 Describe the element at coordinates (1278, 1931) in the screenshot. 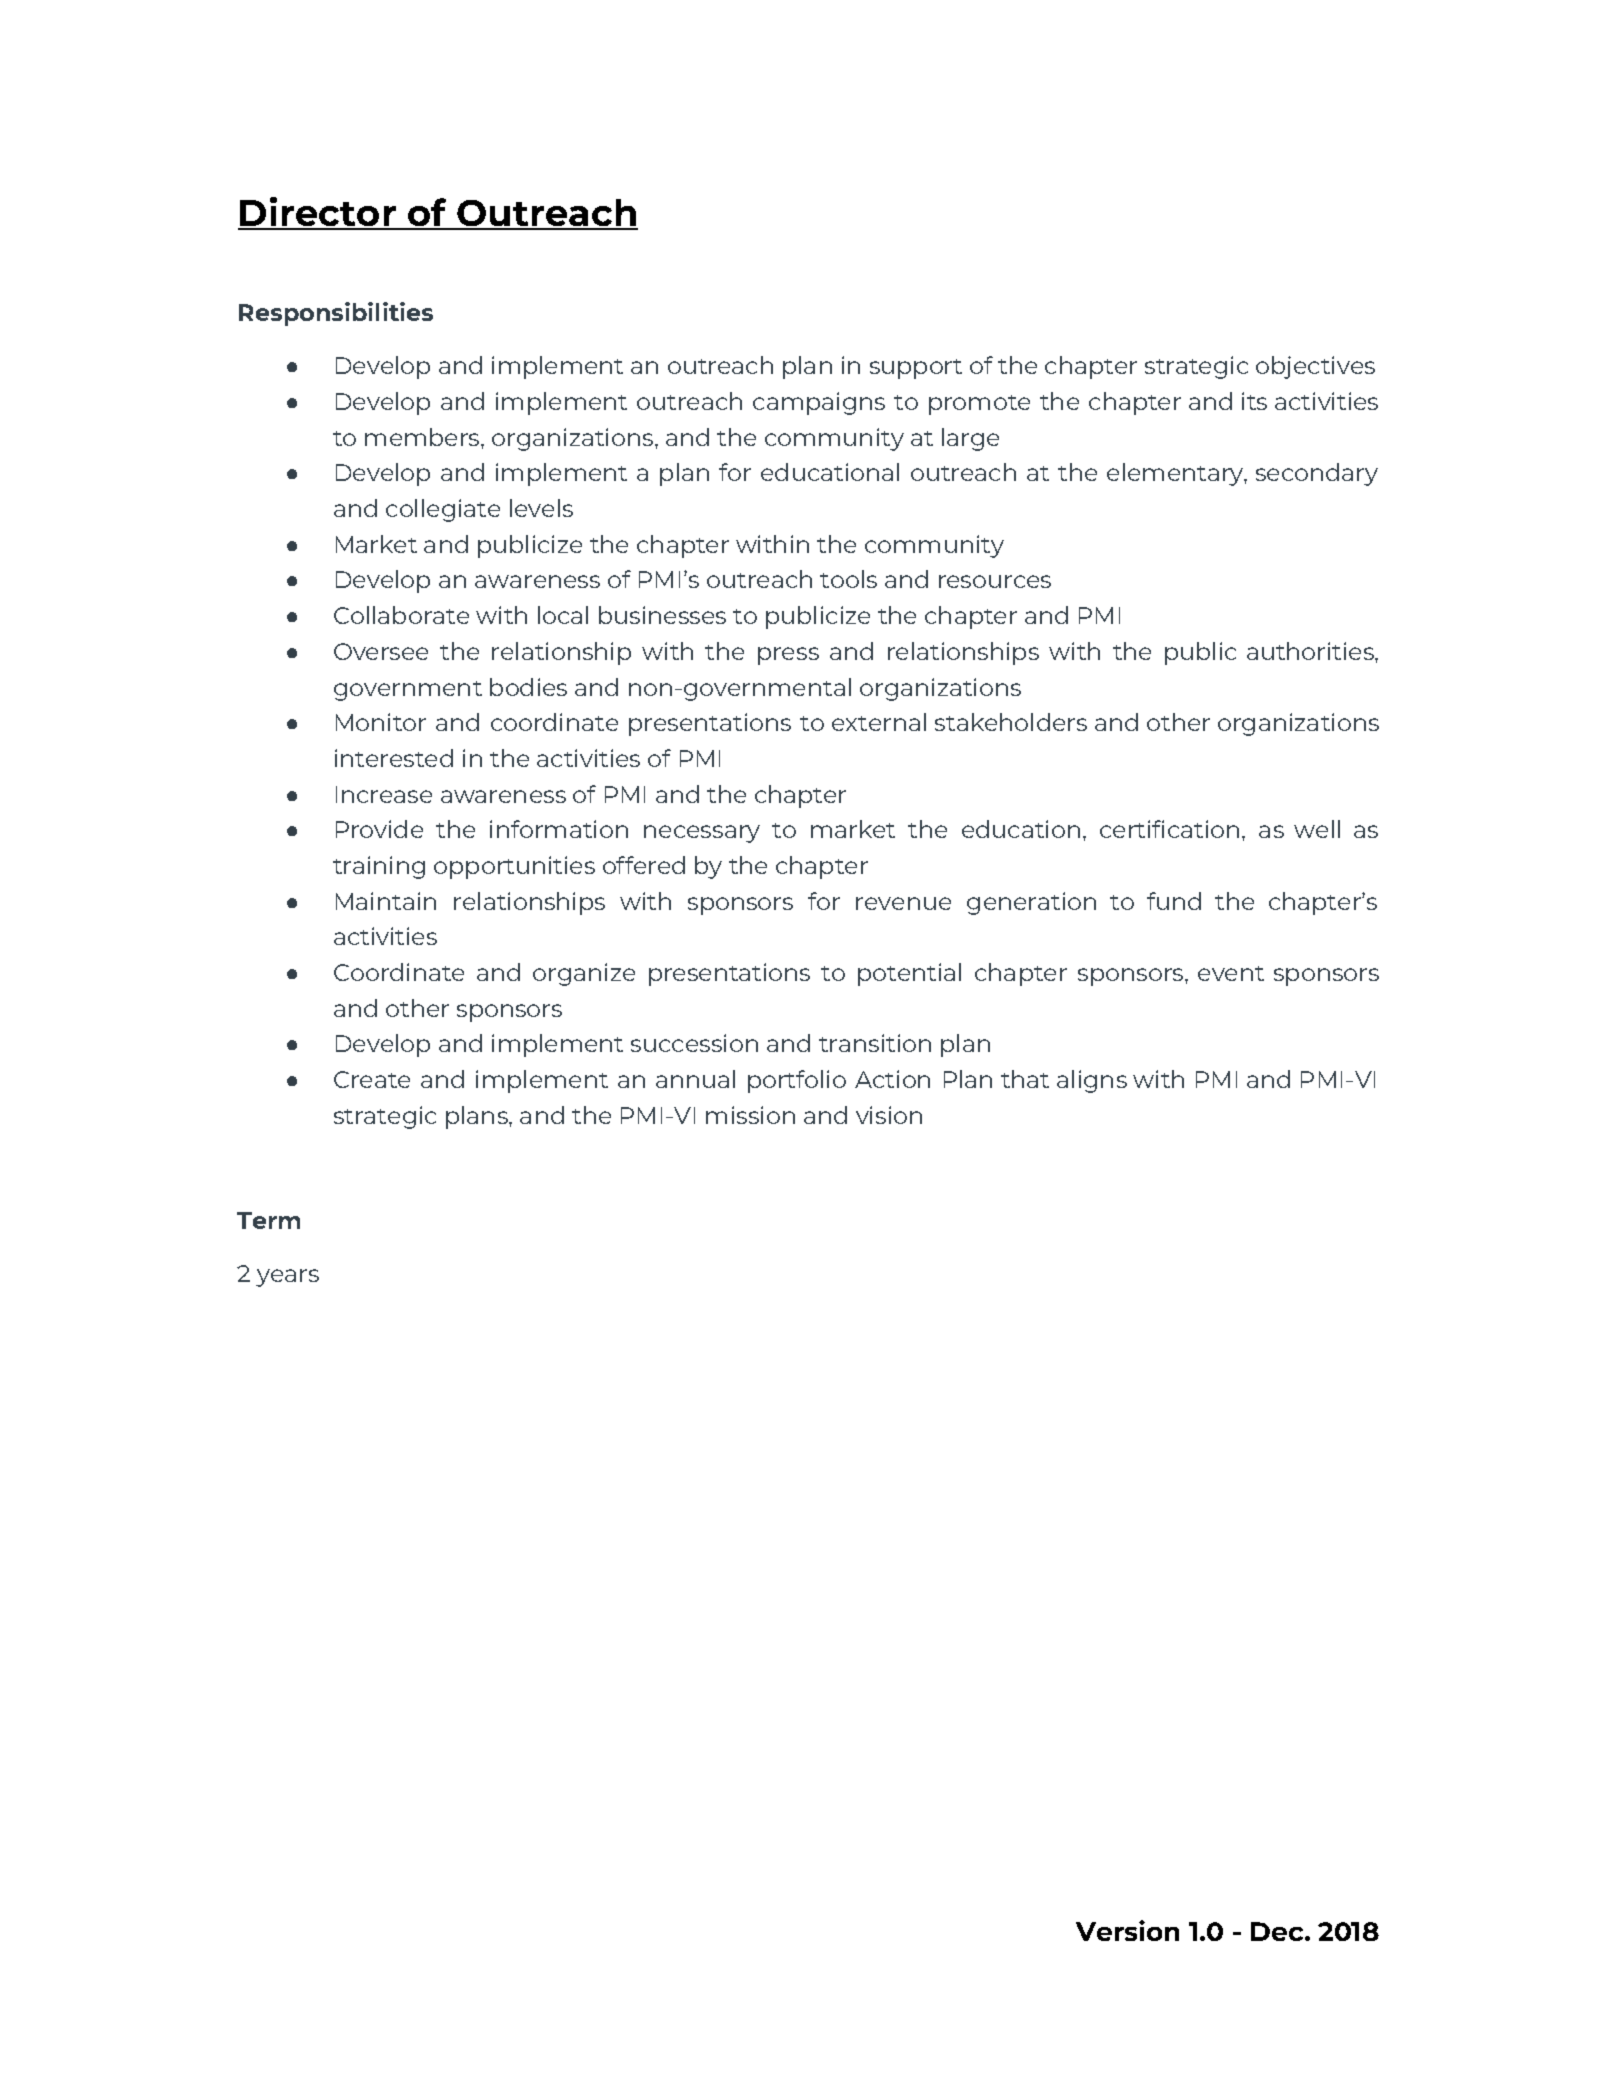

I see `Dec` at that location.
